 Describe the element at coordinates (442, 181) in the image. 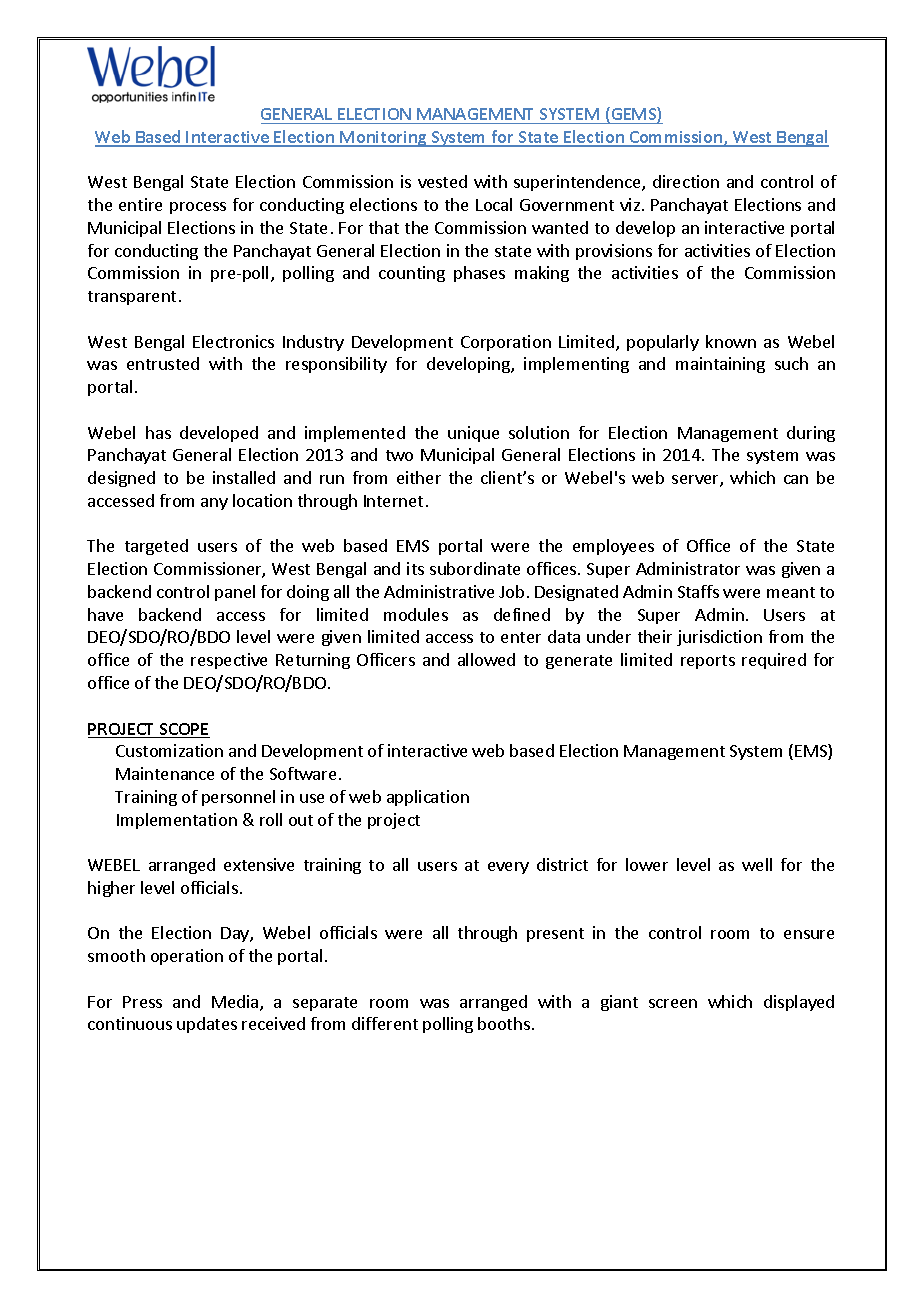

I see `vested` at that location.
